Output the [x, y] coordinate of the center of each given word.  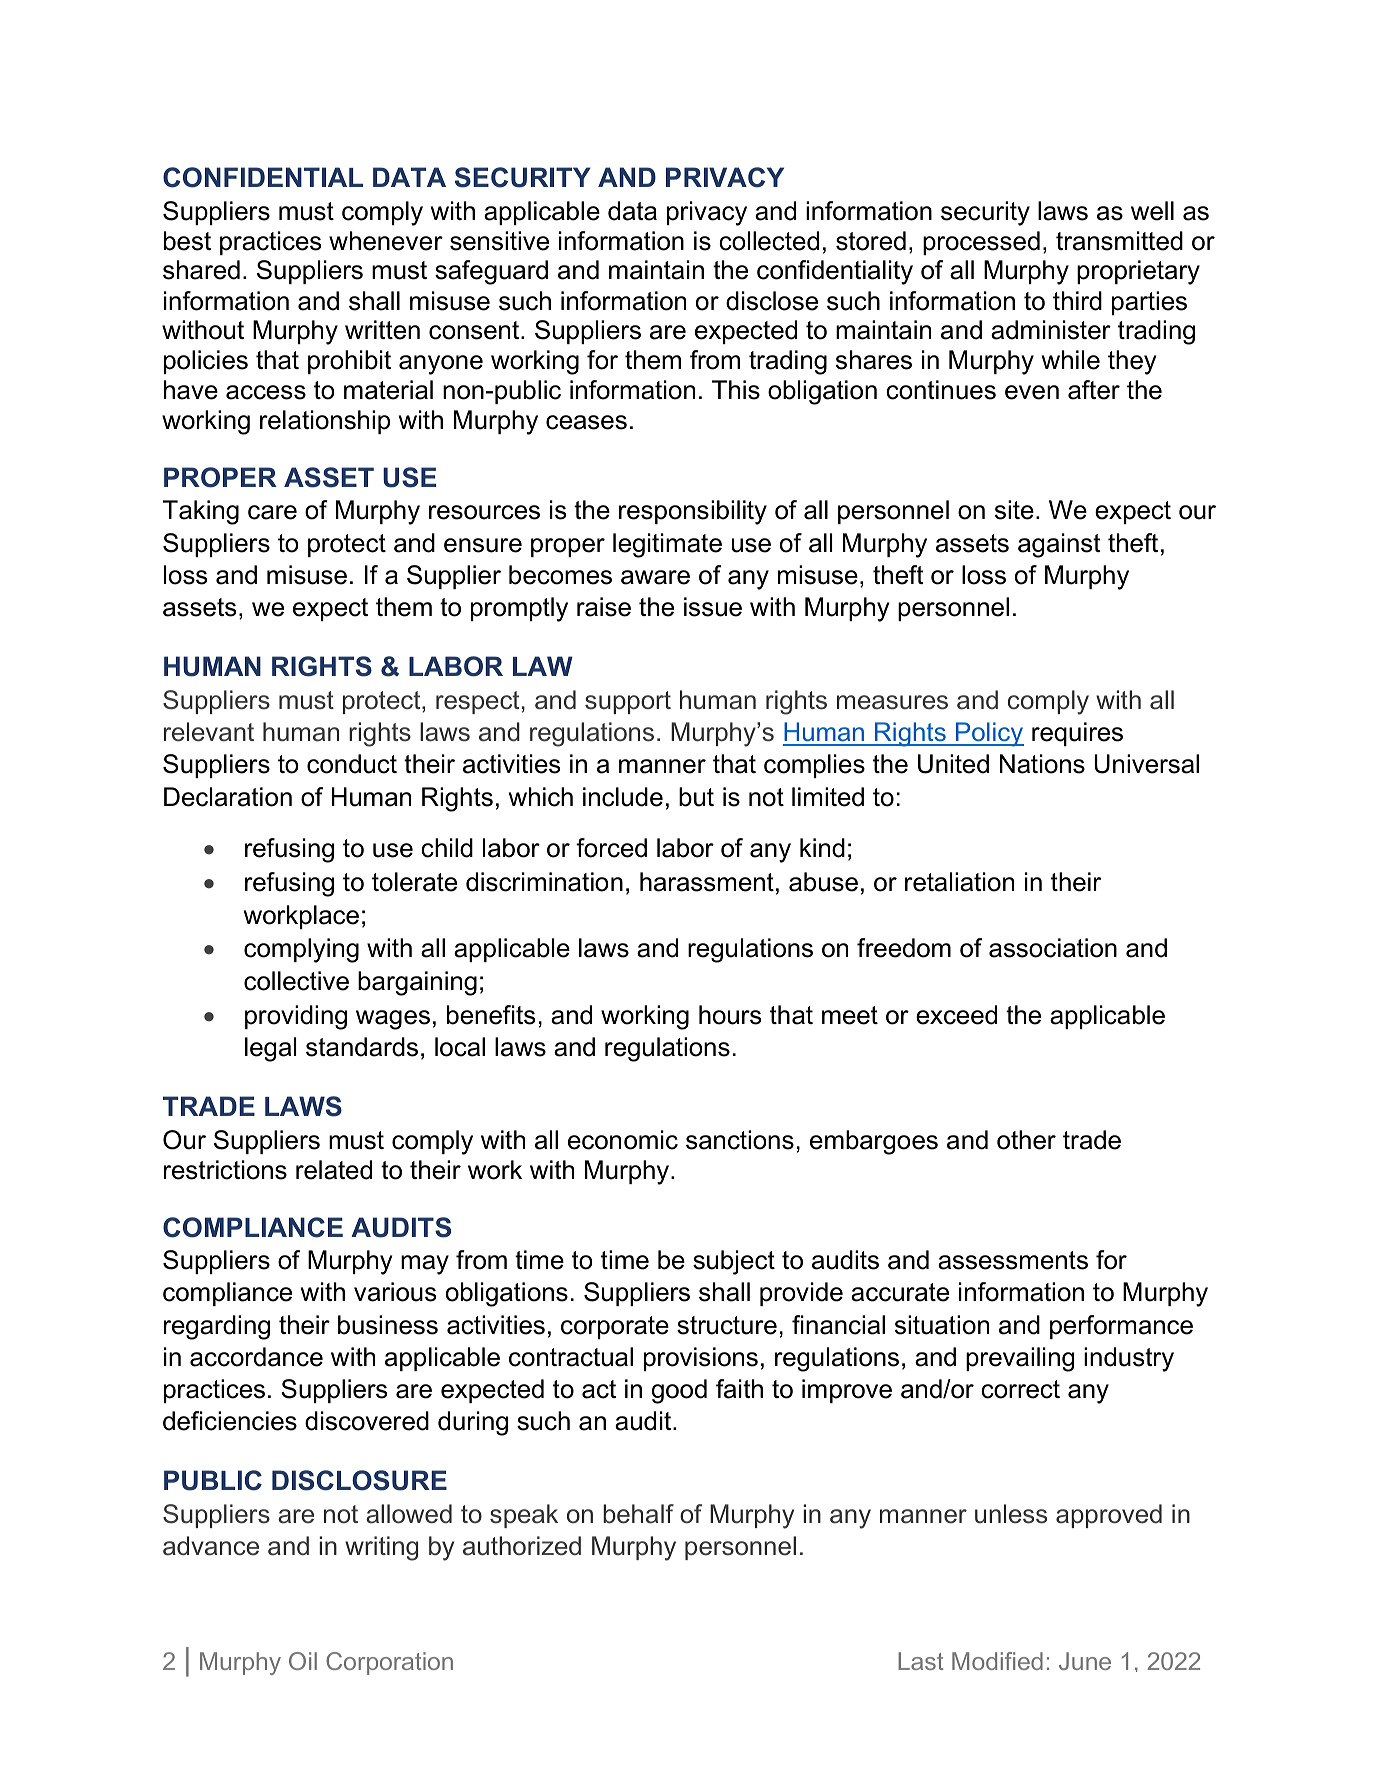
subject [734, 1262]
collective [296, 981]
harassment [707, 882]
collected [769, 241]
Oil [303, 1661]
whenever [386, 241]
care [272, 512]
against [1059, 545]
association [1053, 948]
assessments [1013, 1260]
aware [655, 577]
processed [981, 243]
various [395, 1292]
